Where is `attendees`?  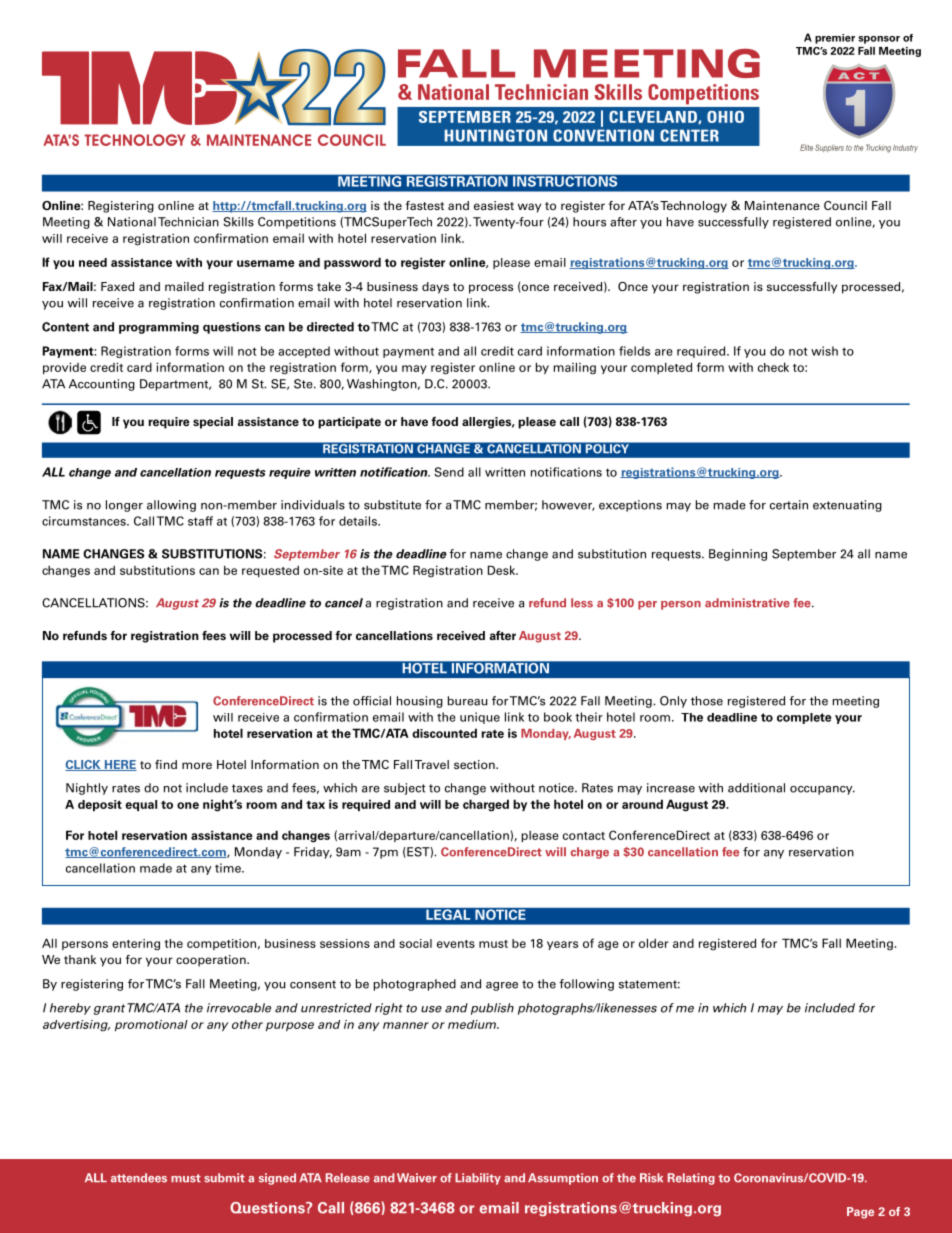
attendees is located at coordinates (139, 1178).
